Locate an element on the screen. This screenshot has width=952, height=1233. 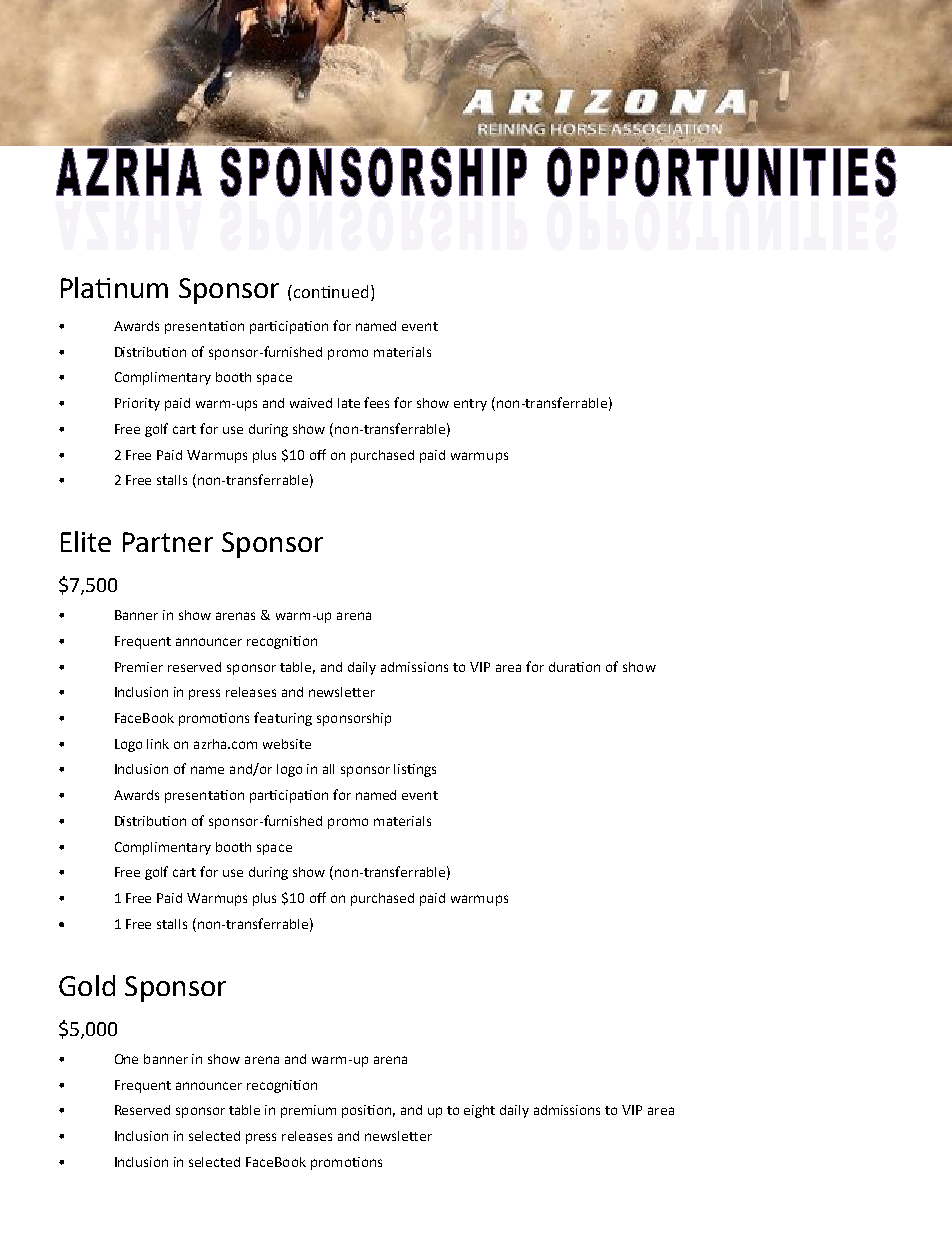
fees is located at coordinates (376, 402).
